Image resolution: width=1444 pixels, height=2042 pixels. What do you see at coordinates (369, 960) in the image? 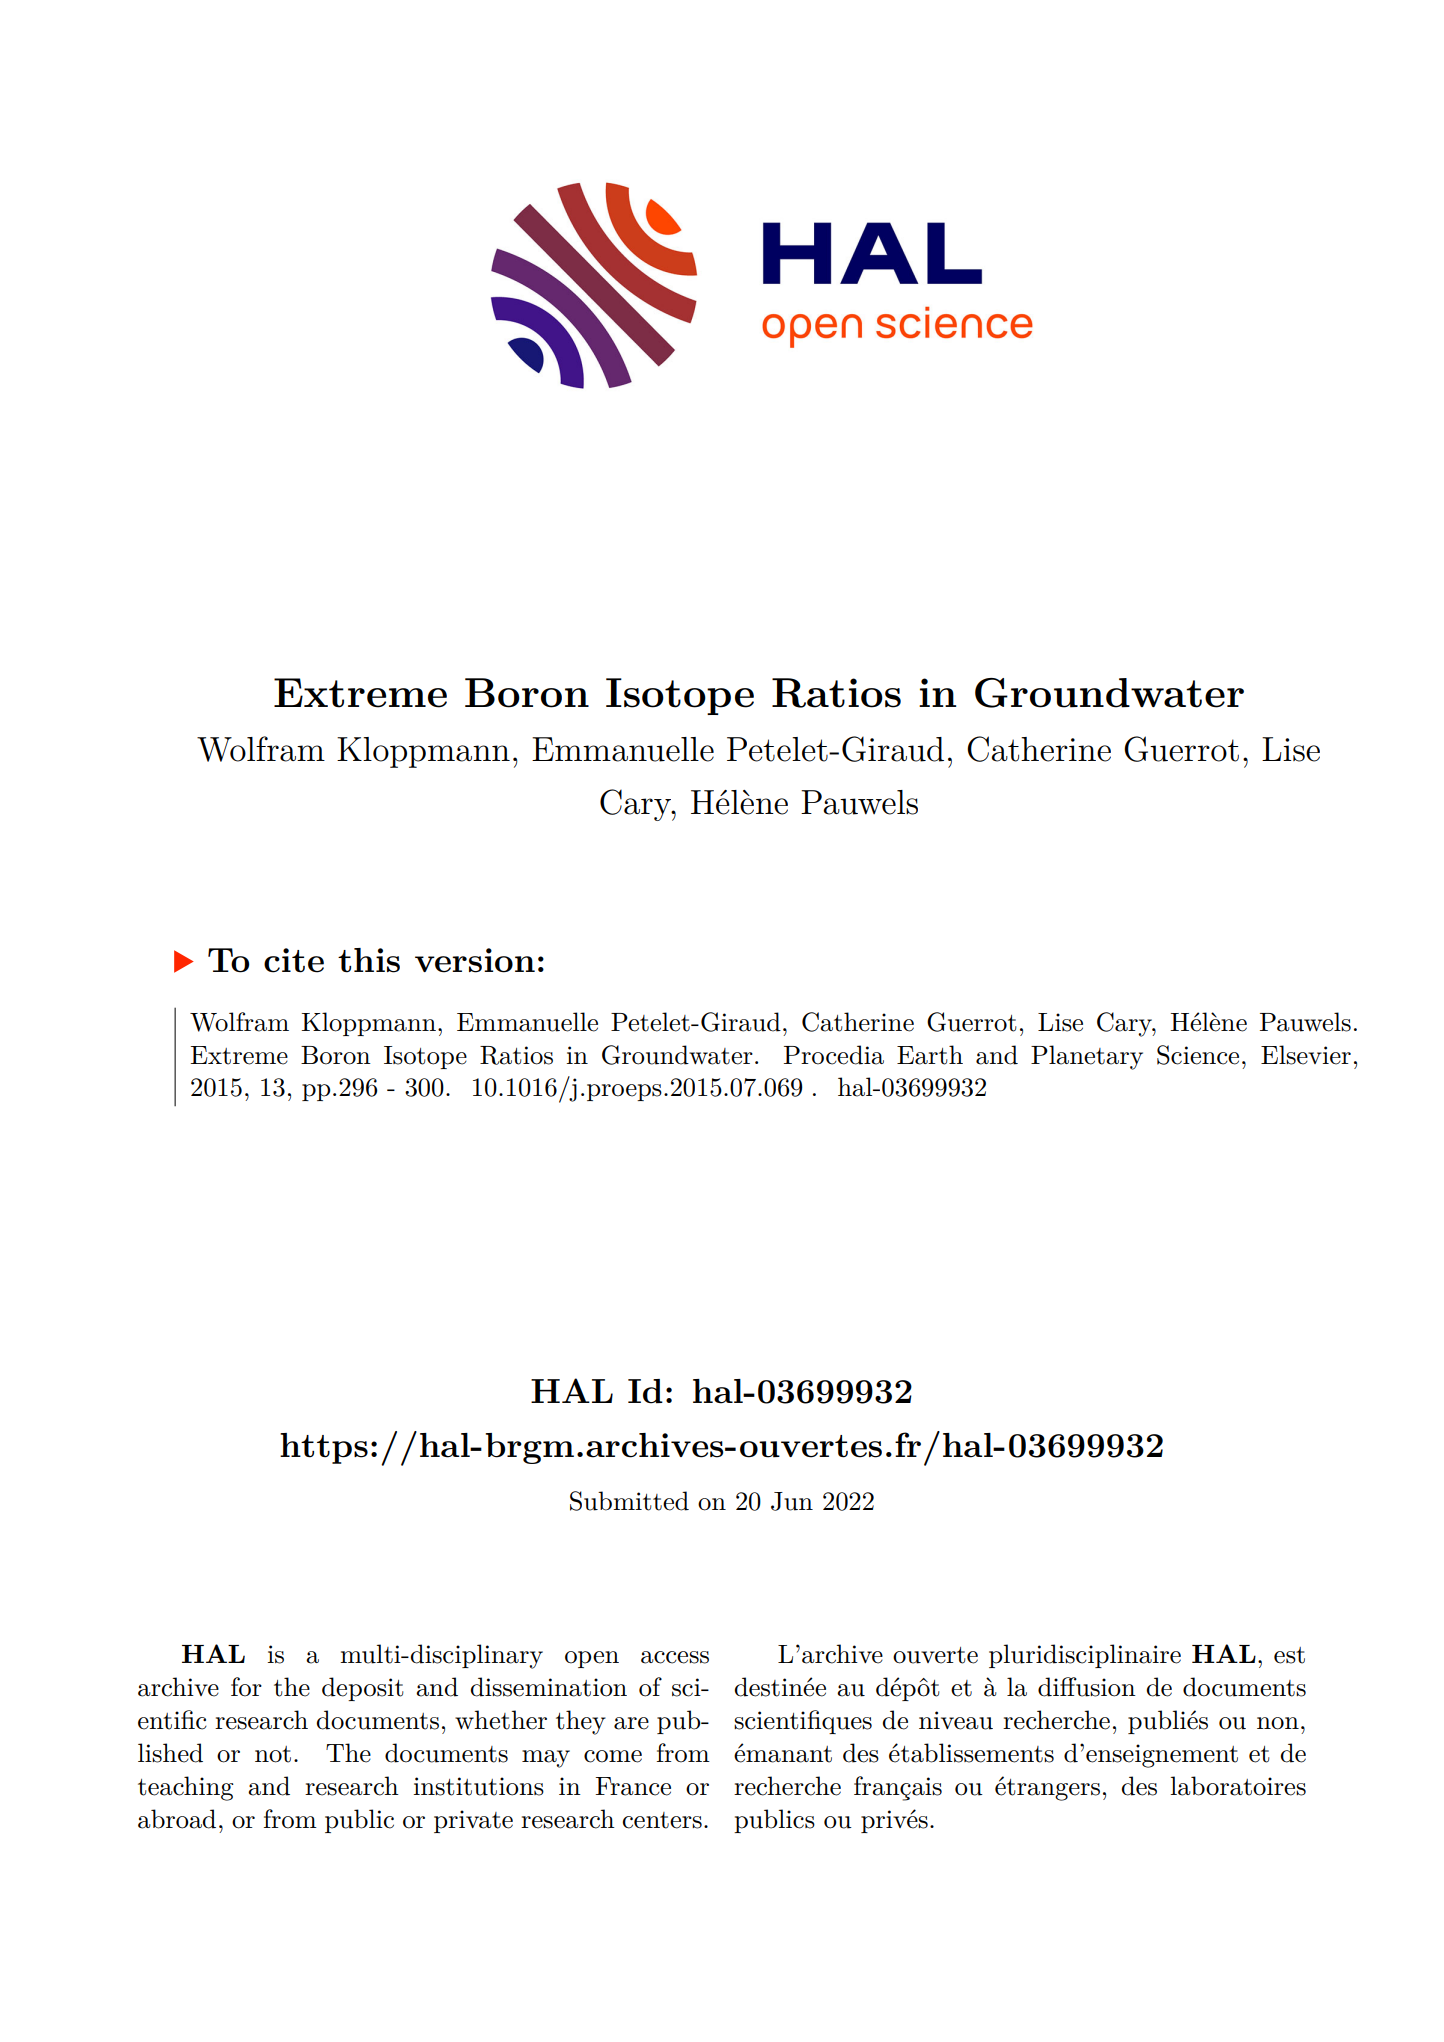
I see `this` at bounding box center [369, 960].
